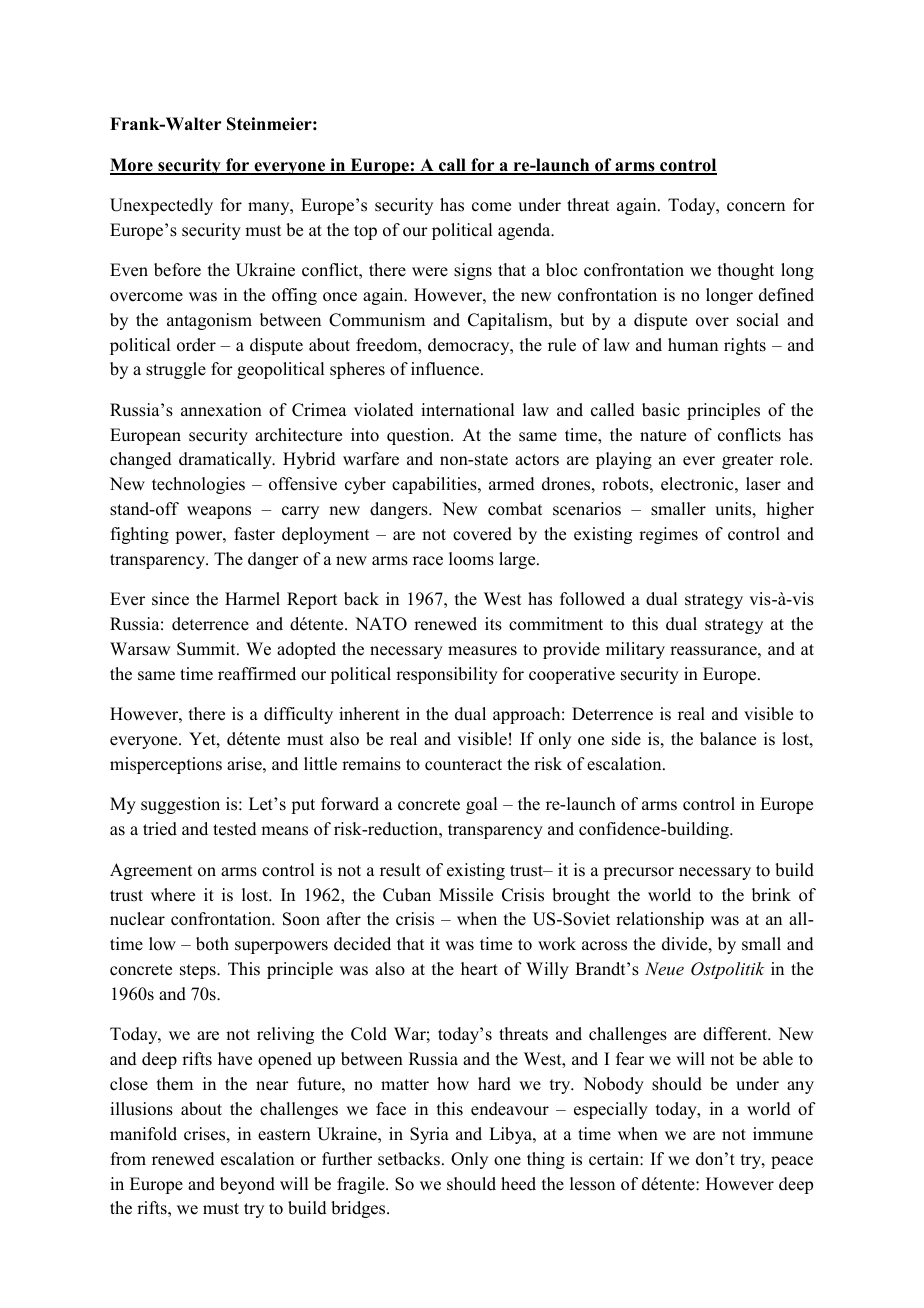 This document has height=1308, width=924. I want to click on beyond, so click(247, 1185).
